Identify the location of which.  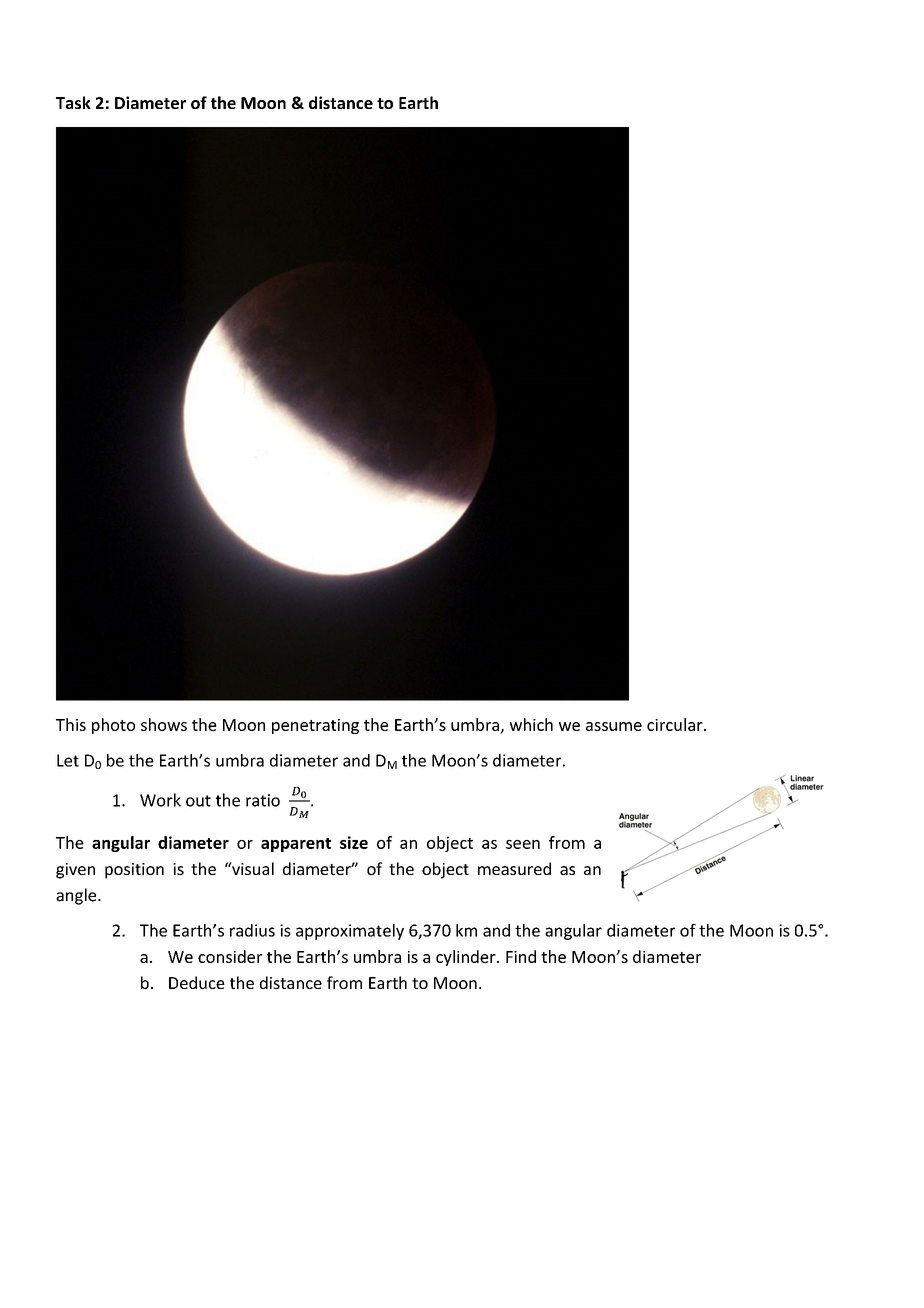
(531, 724).
